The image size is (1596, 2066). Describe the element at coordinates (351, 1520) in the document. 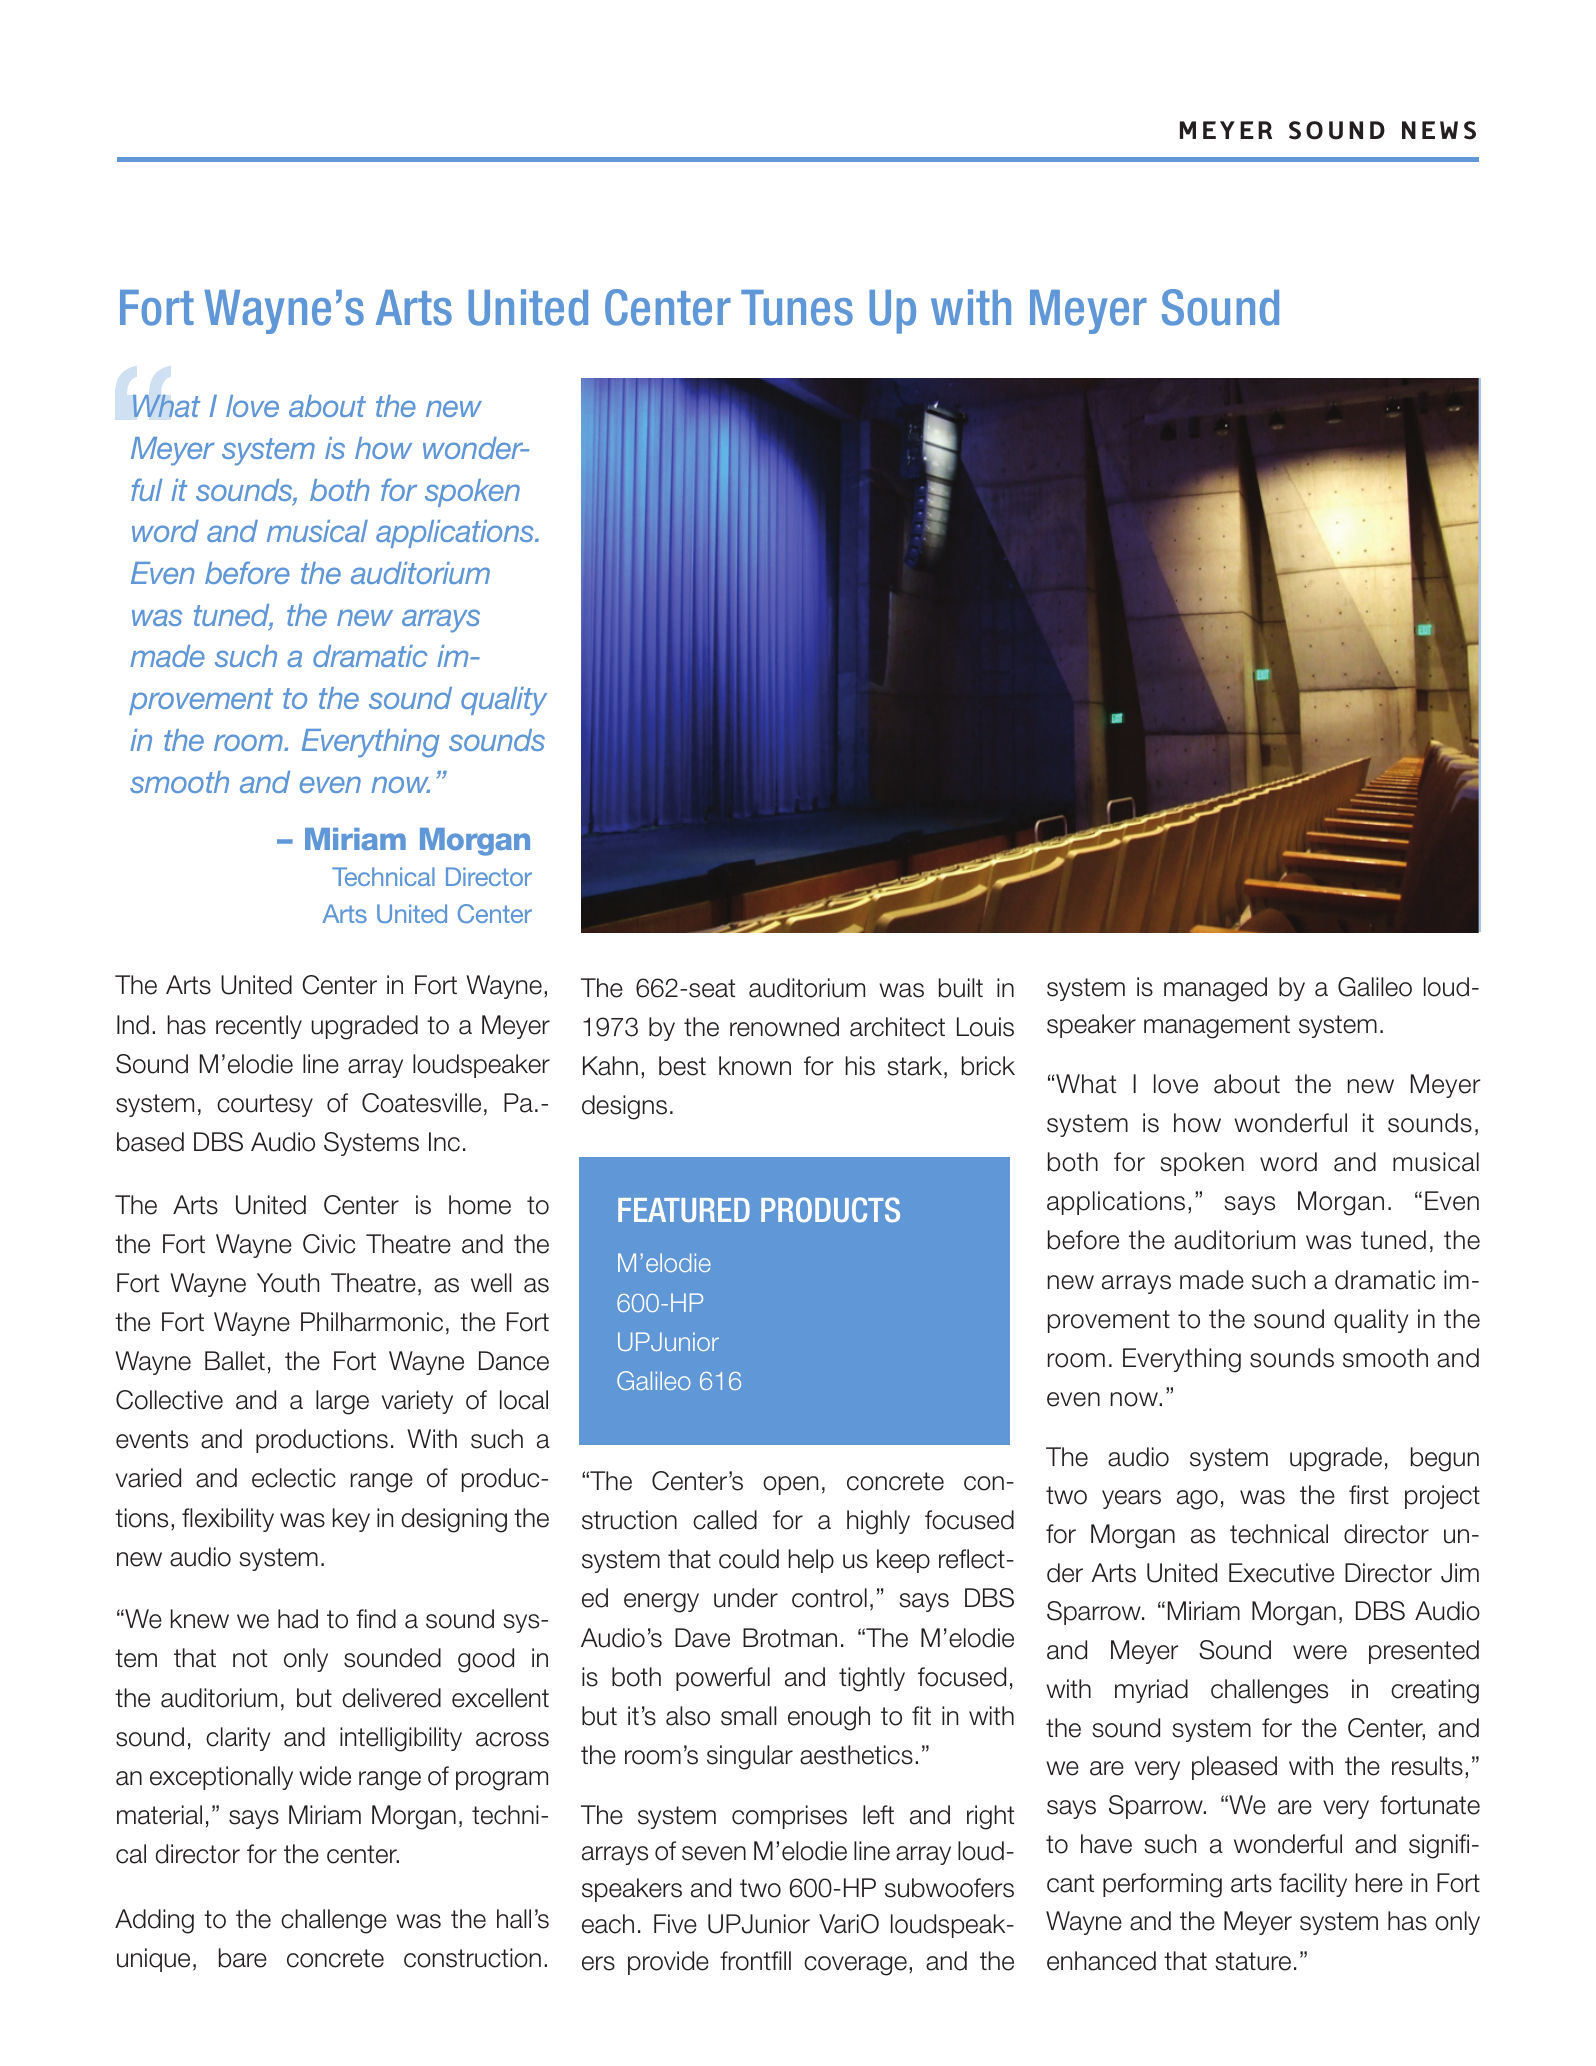

I see `key` at that location.
